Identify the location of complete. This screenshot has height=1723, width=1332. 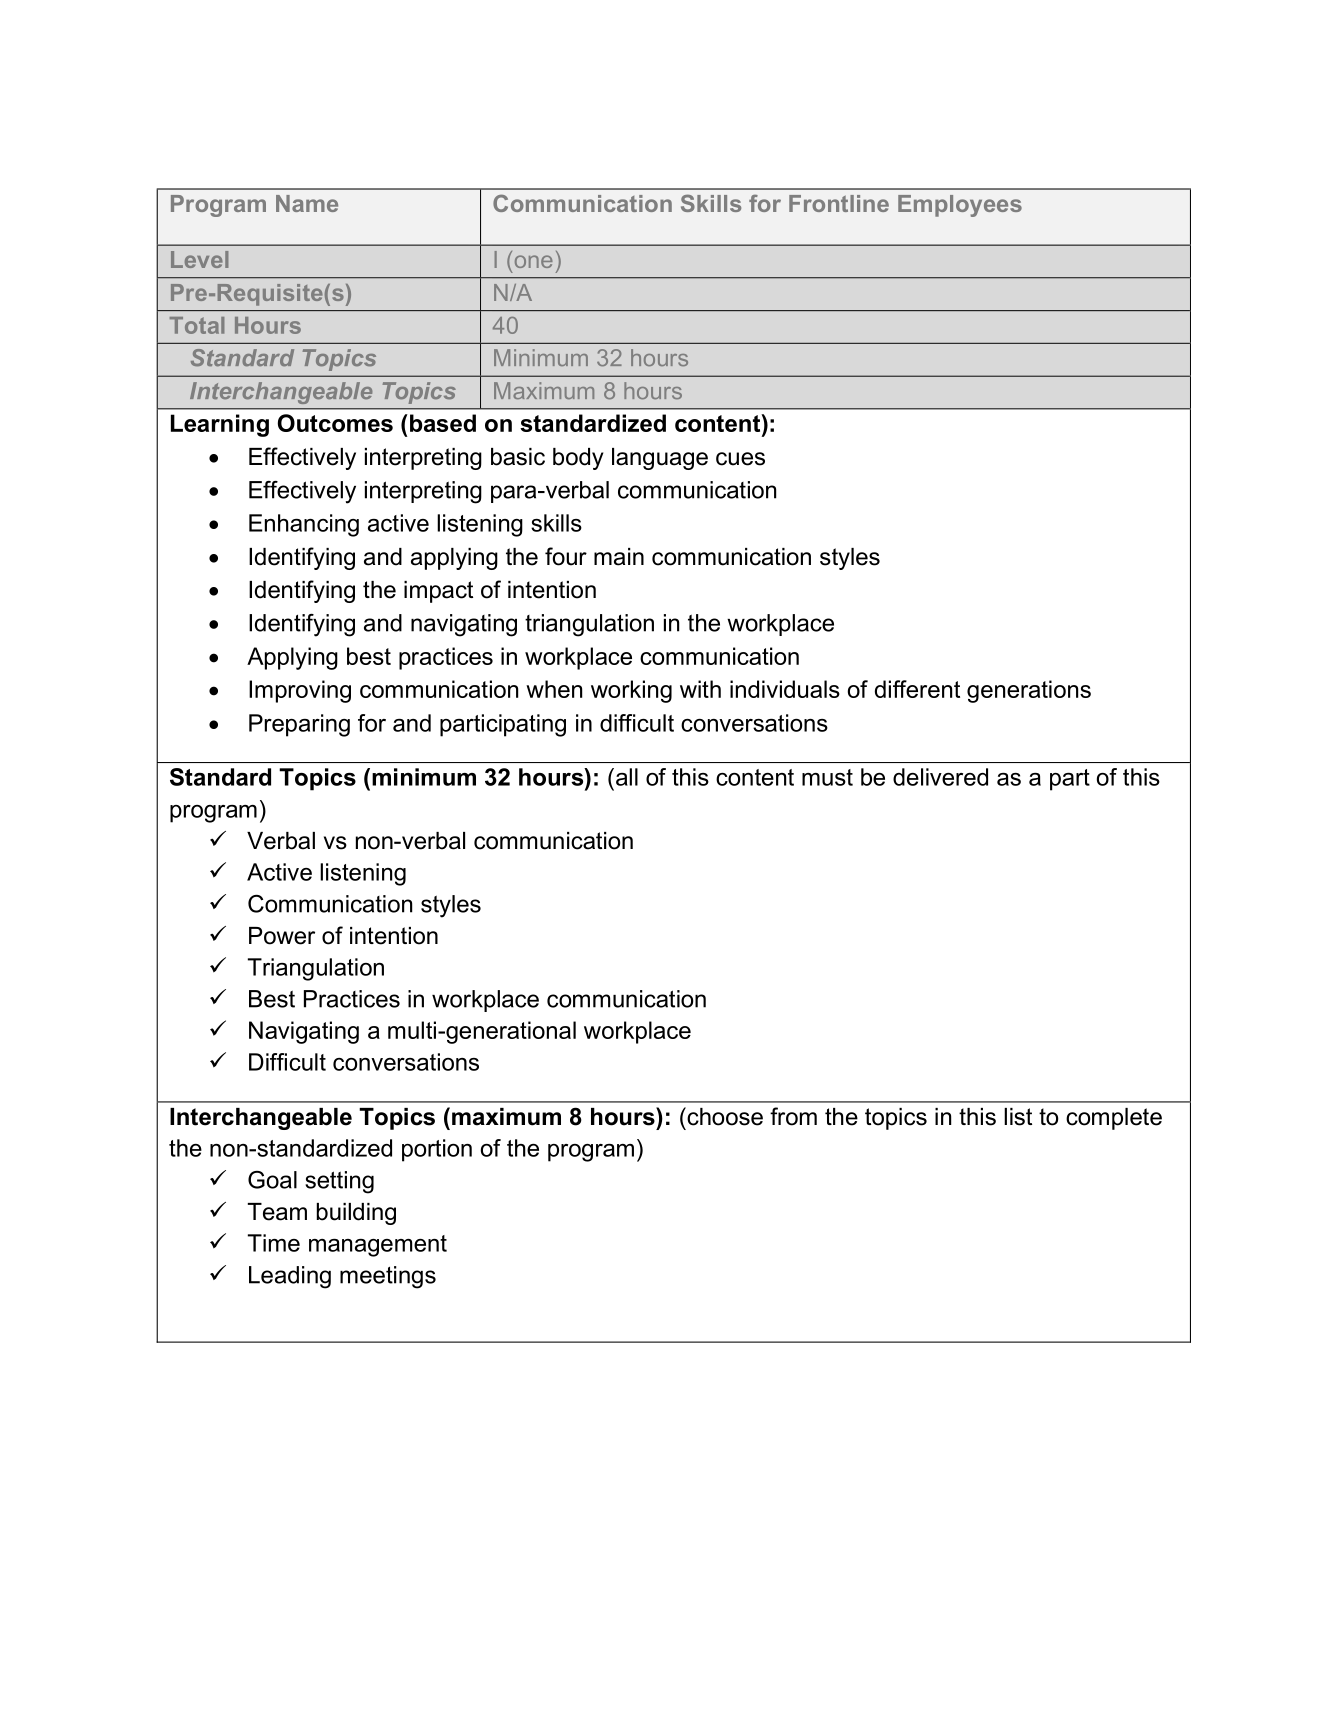
(1114, 1119).
